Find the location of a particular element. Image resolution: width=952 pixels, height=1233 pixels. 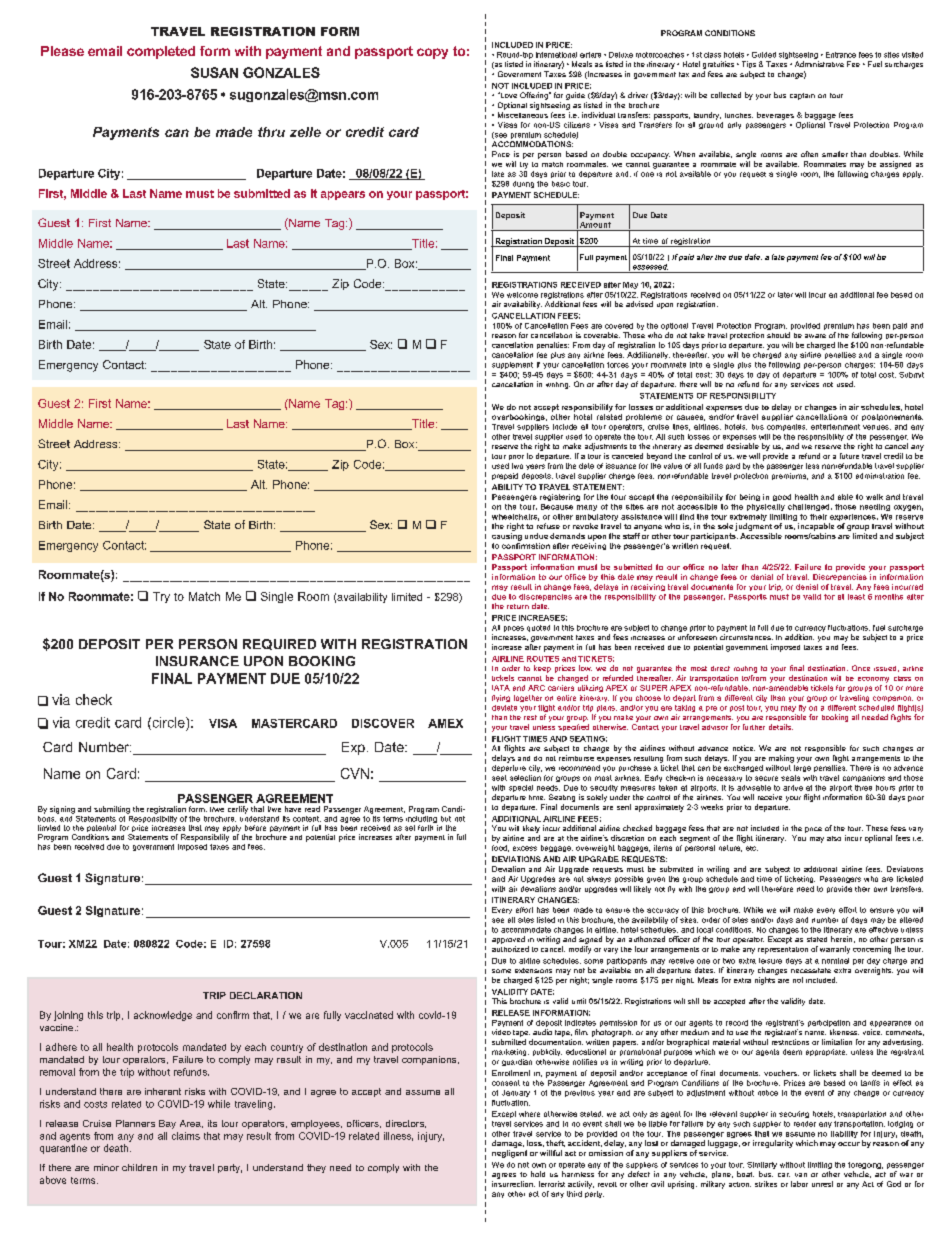

Love is located at coordinates (507, 95).
